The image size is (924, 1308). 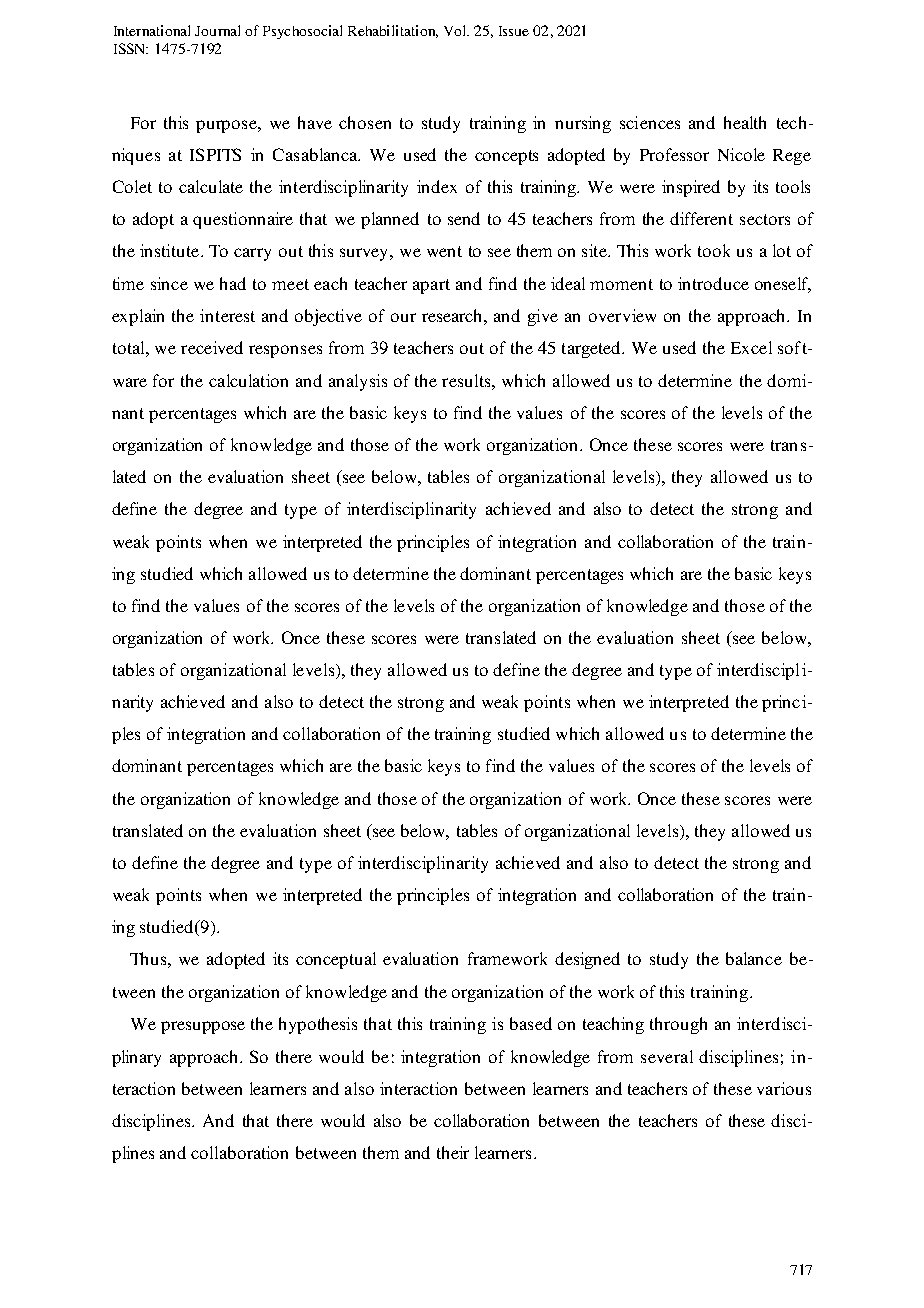 I want to click on health, so click(x=745, y=122).
